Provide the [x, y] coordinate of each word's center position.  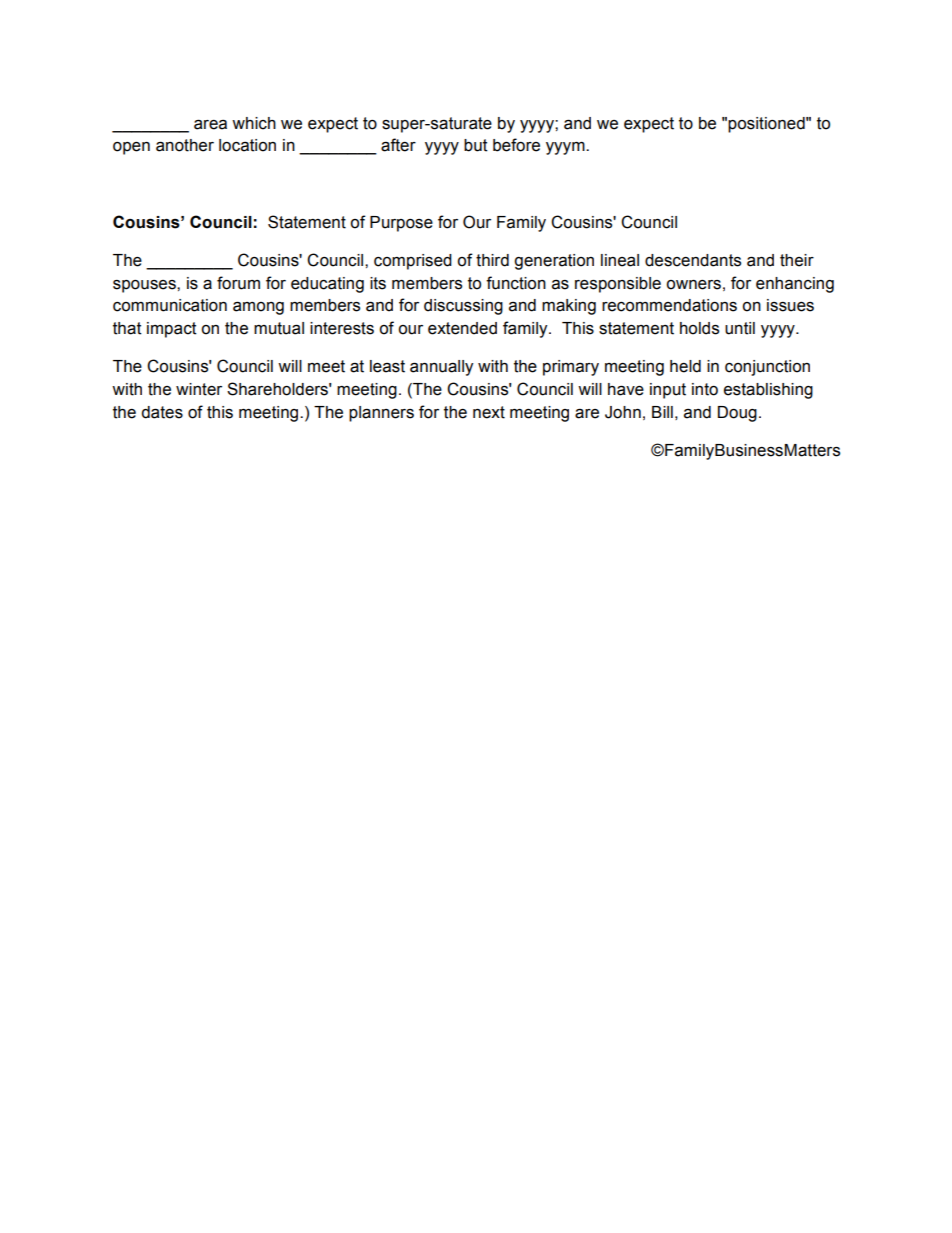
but [476, 145]
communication [170, 305]
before [516, 145]
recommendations [669, 305]
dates [162, 412]
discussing [463, 307]
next [489, 412]
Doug [737, 414]
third [492, 260]
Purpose [401, 224]
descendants [693, 260]
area [210, 124]
